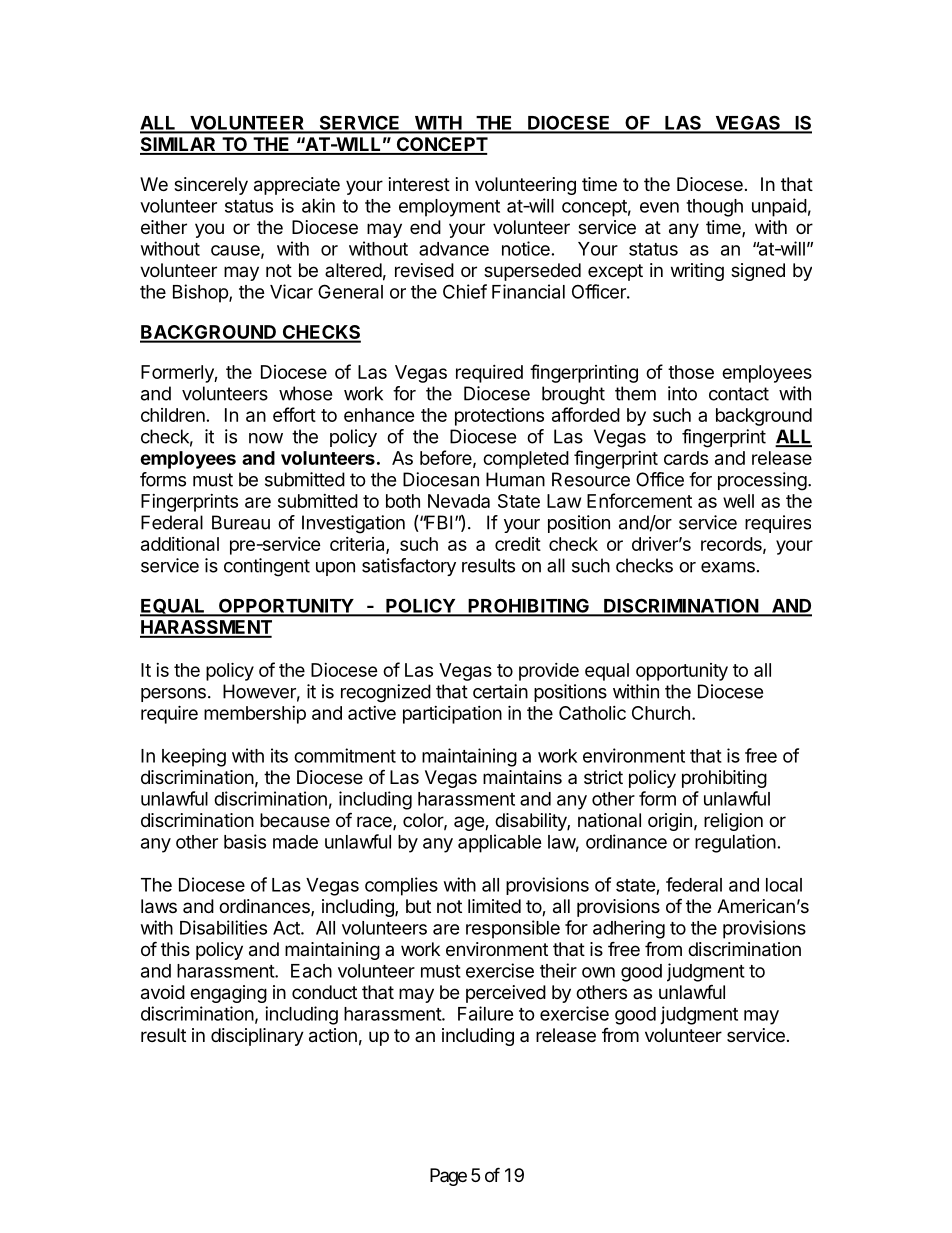 This screenshot has width=952, height=1233. What do you see at coordinates (228, 994) in the screenshot?
I see `engaging` at bounding box center [228, 994].
